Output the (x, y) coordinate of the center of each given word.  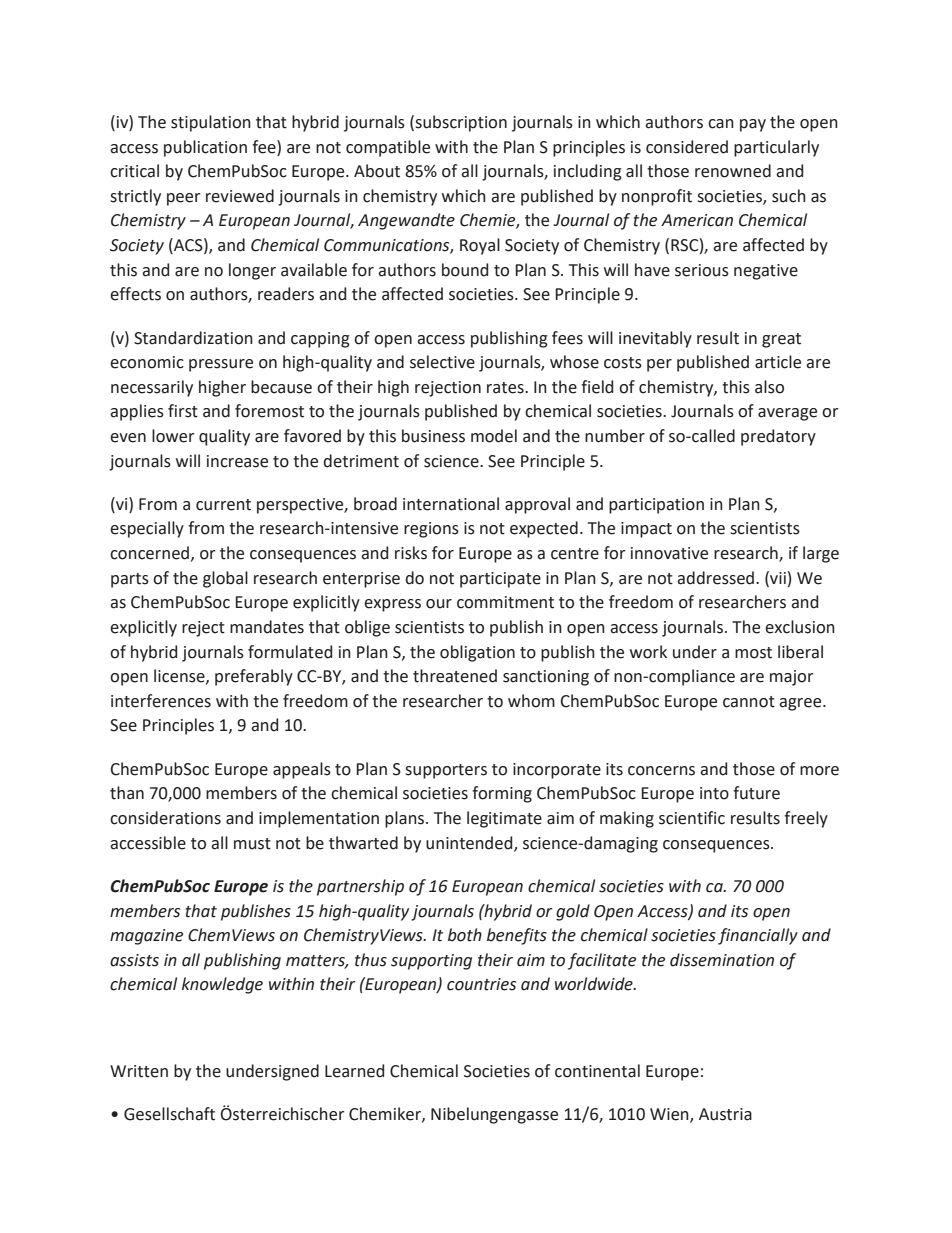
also (769, 387)
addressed (715, 578)
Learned (354, 1071)
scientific (692, 818)
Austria (725, 1114)
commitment (505, 602)
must (252, 844)
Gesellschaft (169, 1114)
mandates (267, 627)
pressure (221, 365)
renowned (733, 171)
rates (506, 388)
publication (205, 148)
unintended (470, 843)
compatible (388, 148)
